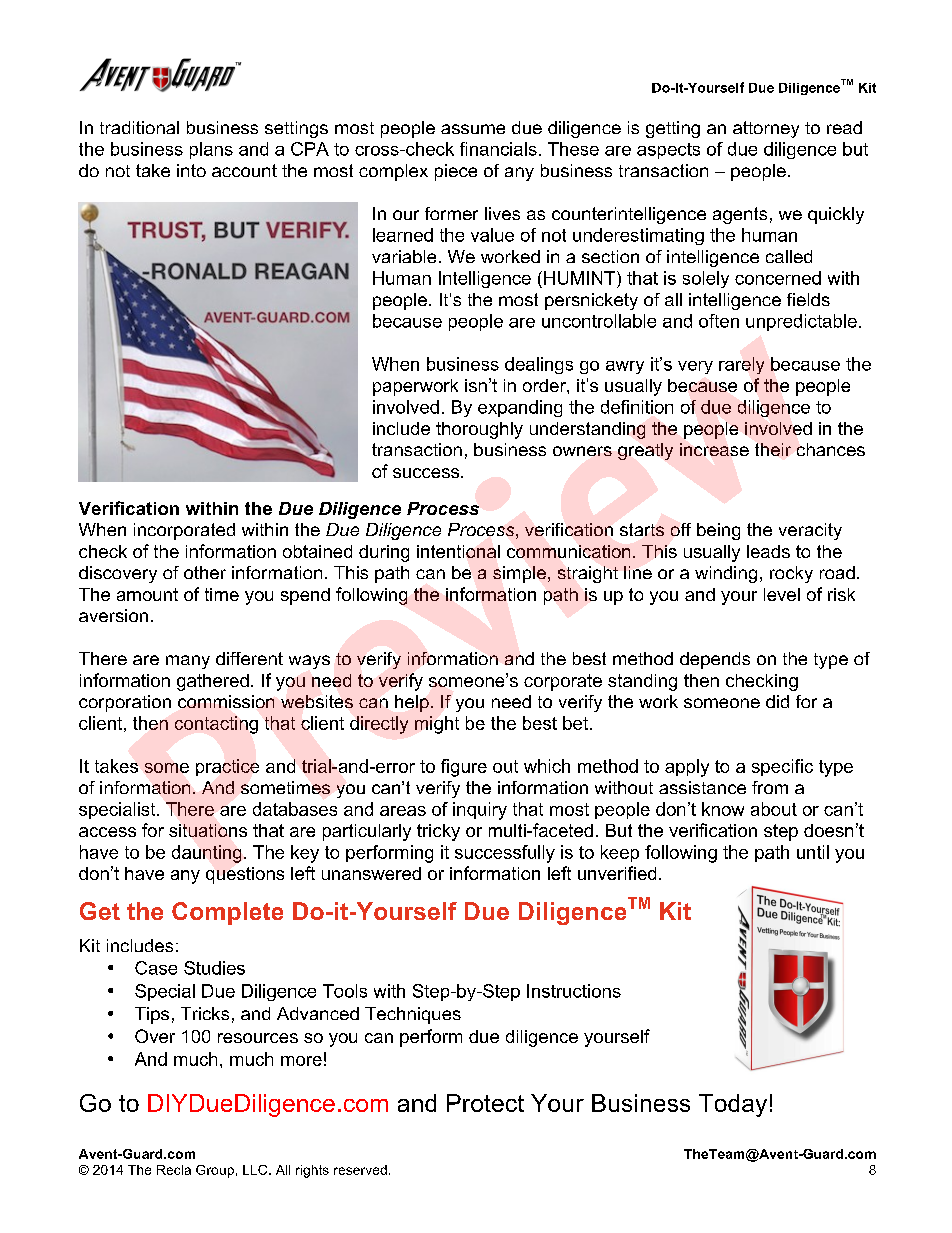  Describe the element at coordinates (412, 703) in the screenshot. I see `help` at that location.
